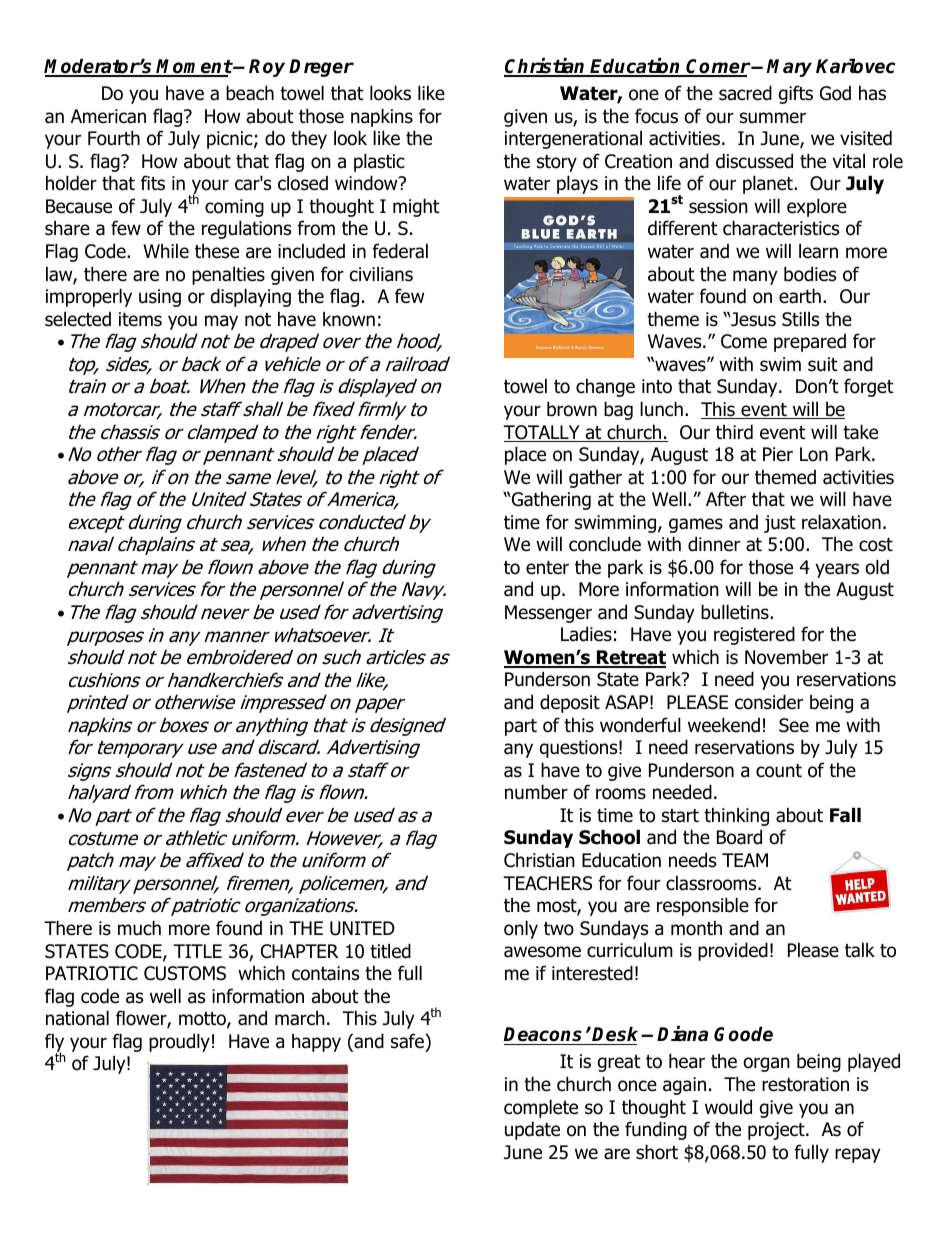  I want to click on only, so click(521, 929).
